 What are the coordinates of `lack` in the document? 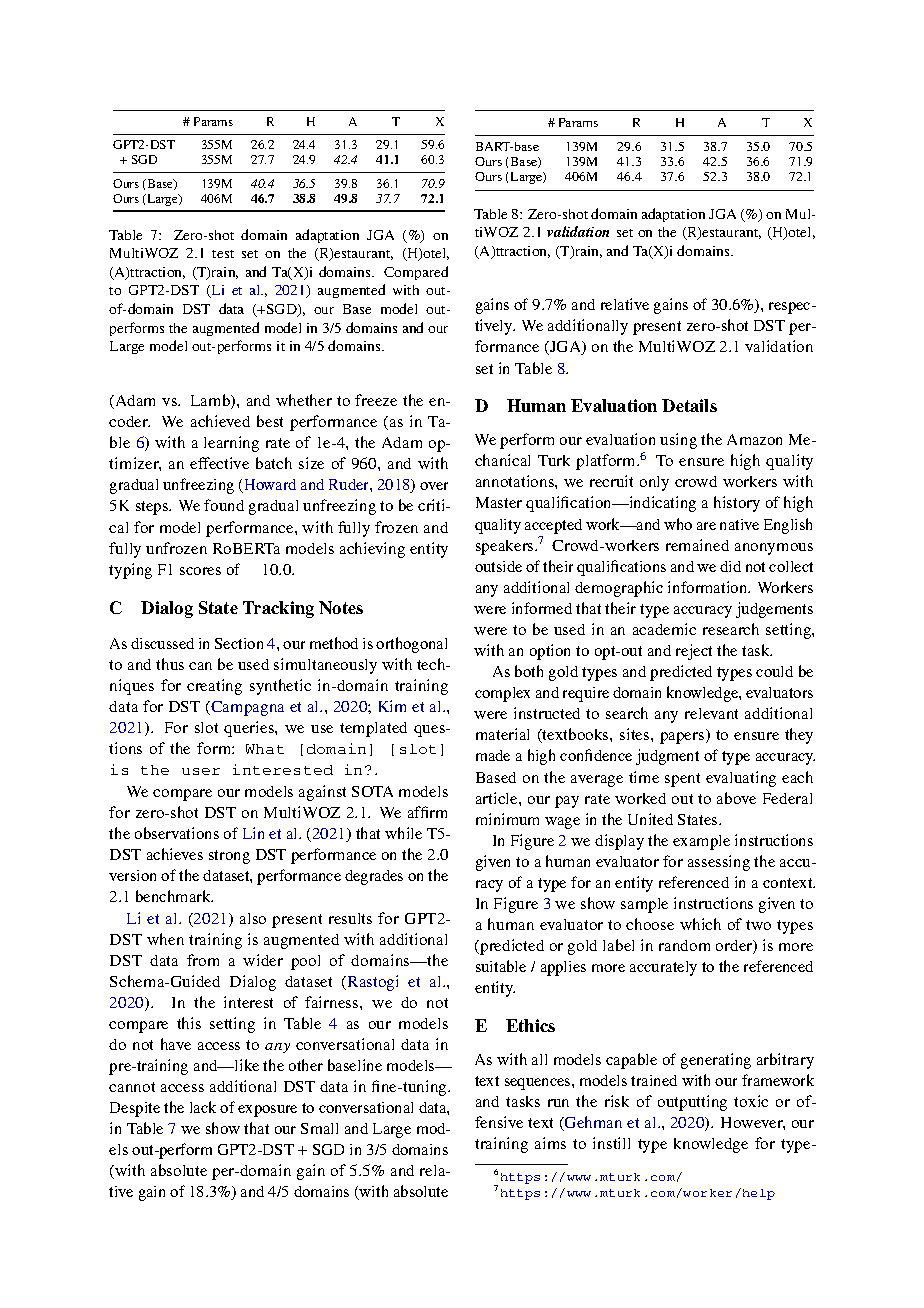 It's located at (203, 1107).
